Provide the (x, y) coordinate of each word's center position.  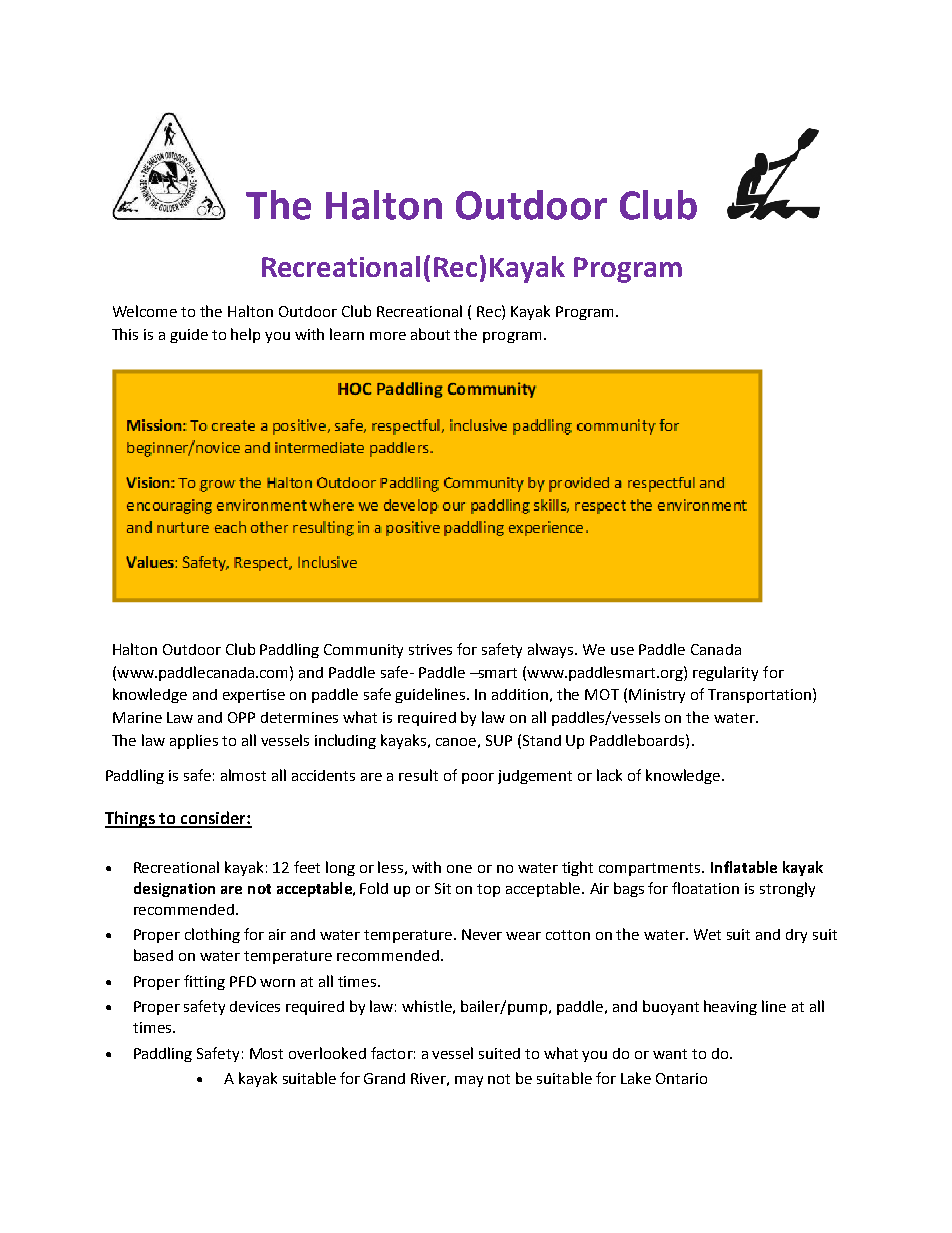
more (388, 336)
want (670, 1054)
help (245, 335)
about (430, 334)
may (469, 1081)
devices (255, 1006)
